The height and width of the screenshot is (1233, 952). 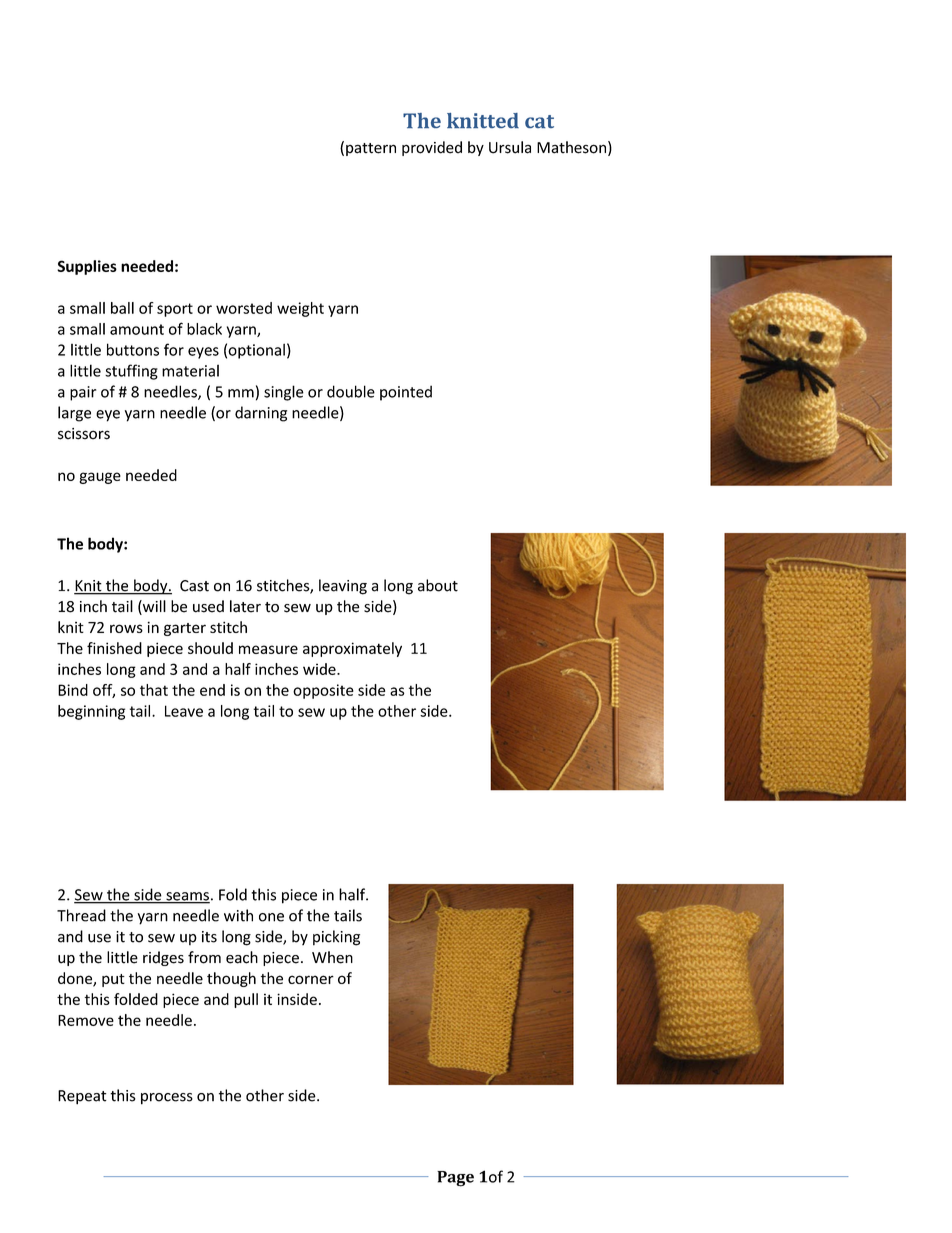 What do you see at coordinates (167, 1099) in the screenshot?
I see `process` at bounding box center [167, 1099].
